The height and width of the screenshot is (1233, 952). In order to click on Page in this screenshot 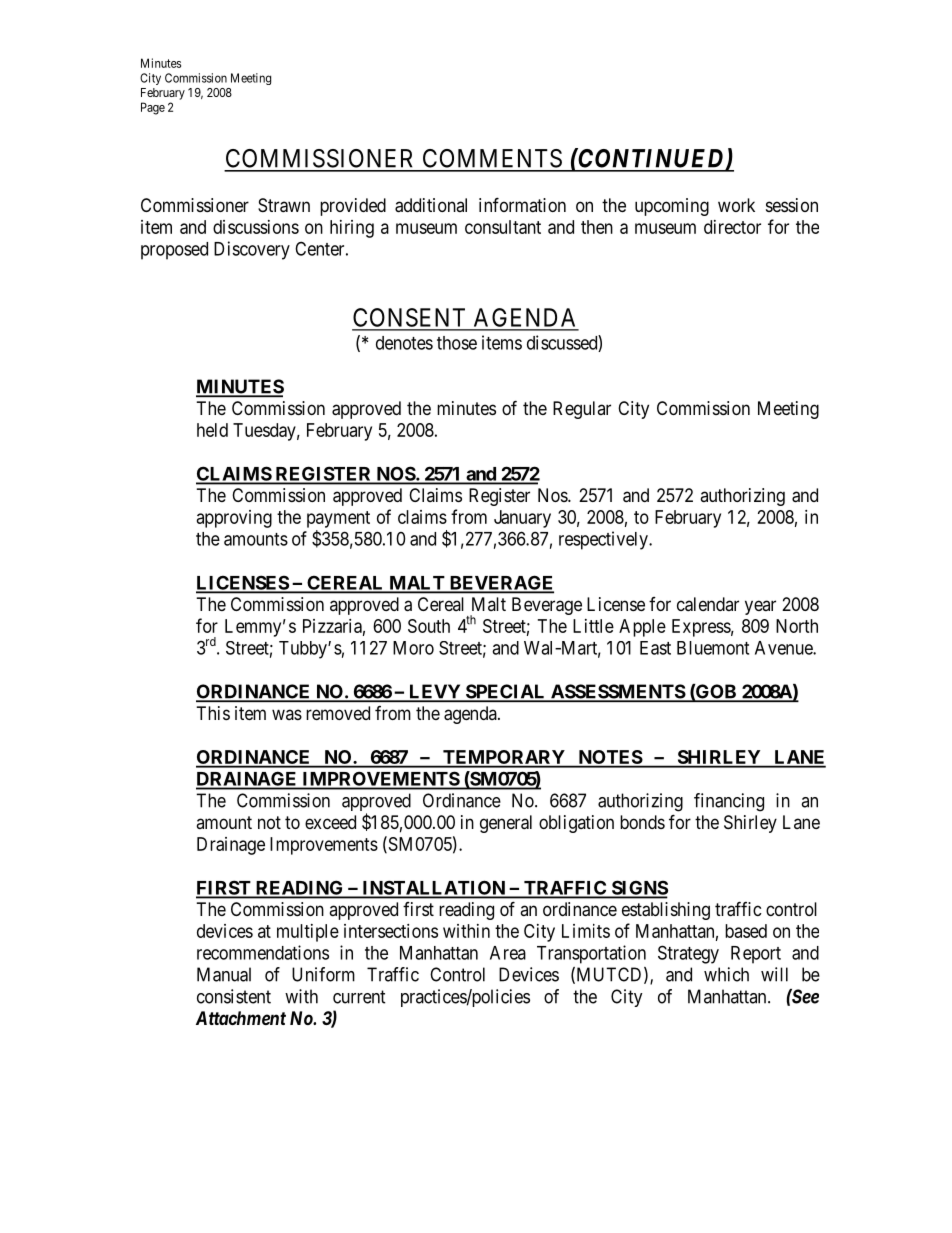, I will do `click(153, 108)`.
